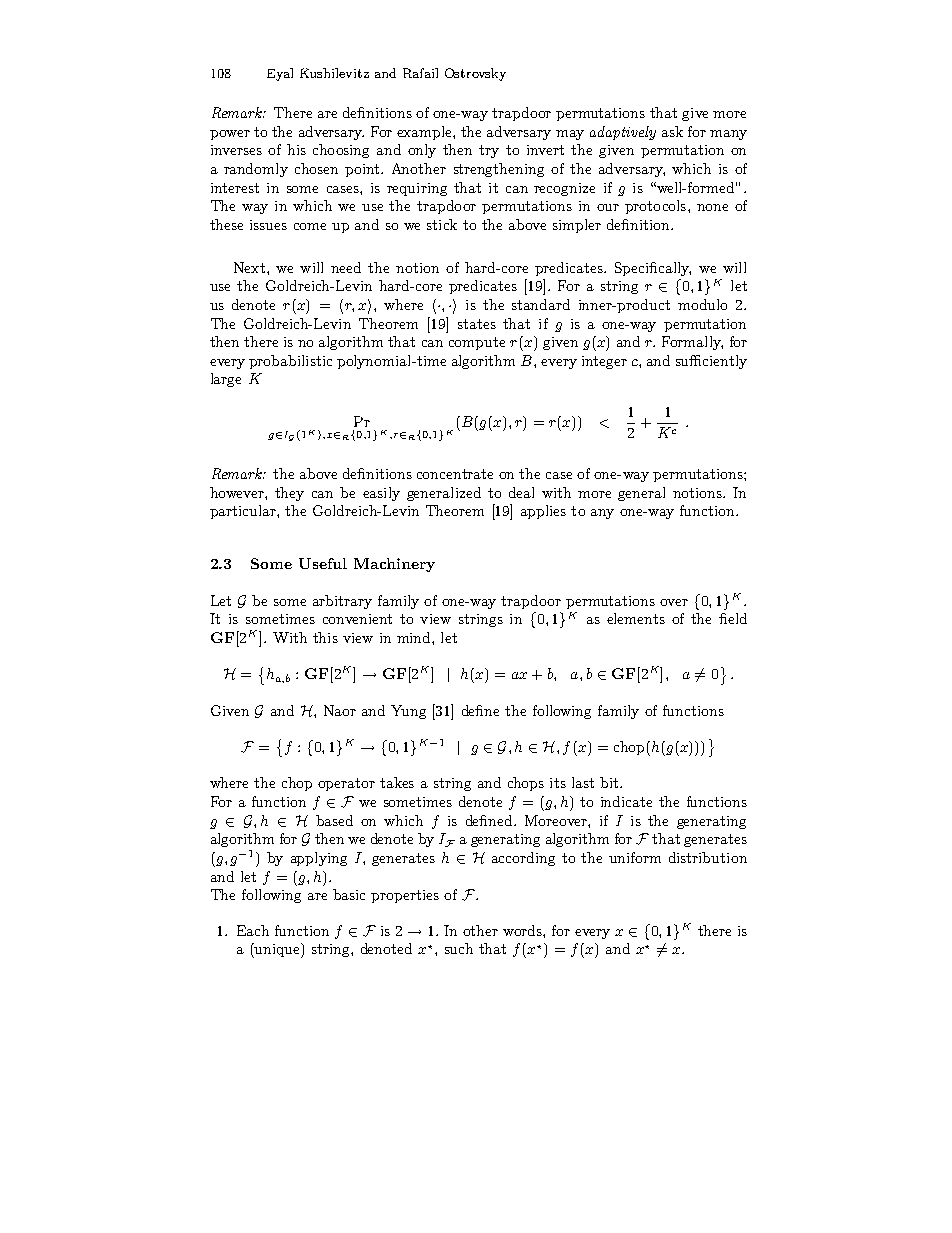 This screenshot has height=1233, width=952. What do you see at coordinates (280, 74) in the screenshot?
I see `Eyal` at bounding box center [280, 74].
